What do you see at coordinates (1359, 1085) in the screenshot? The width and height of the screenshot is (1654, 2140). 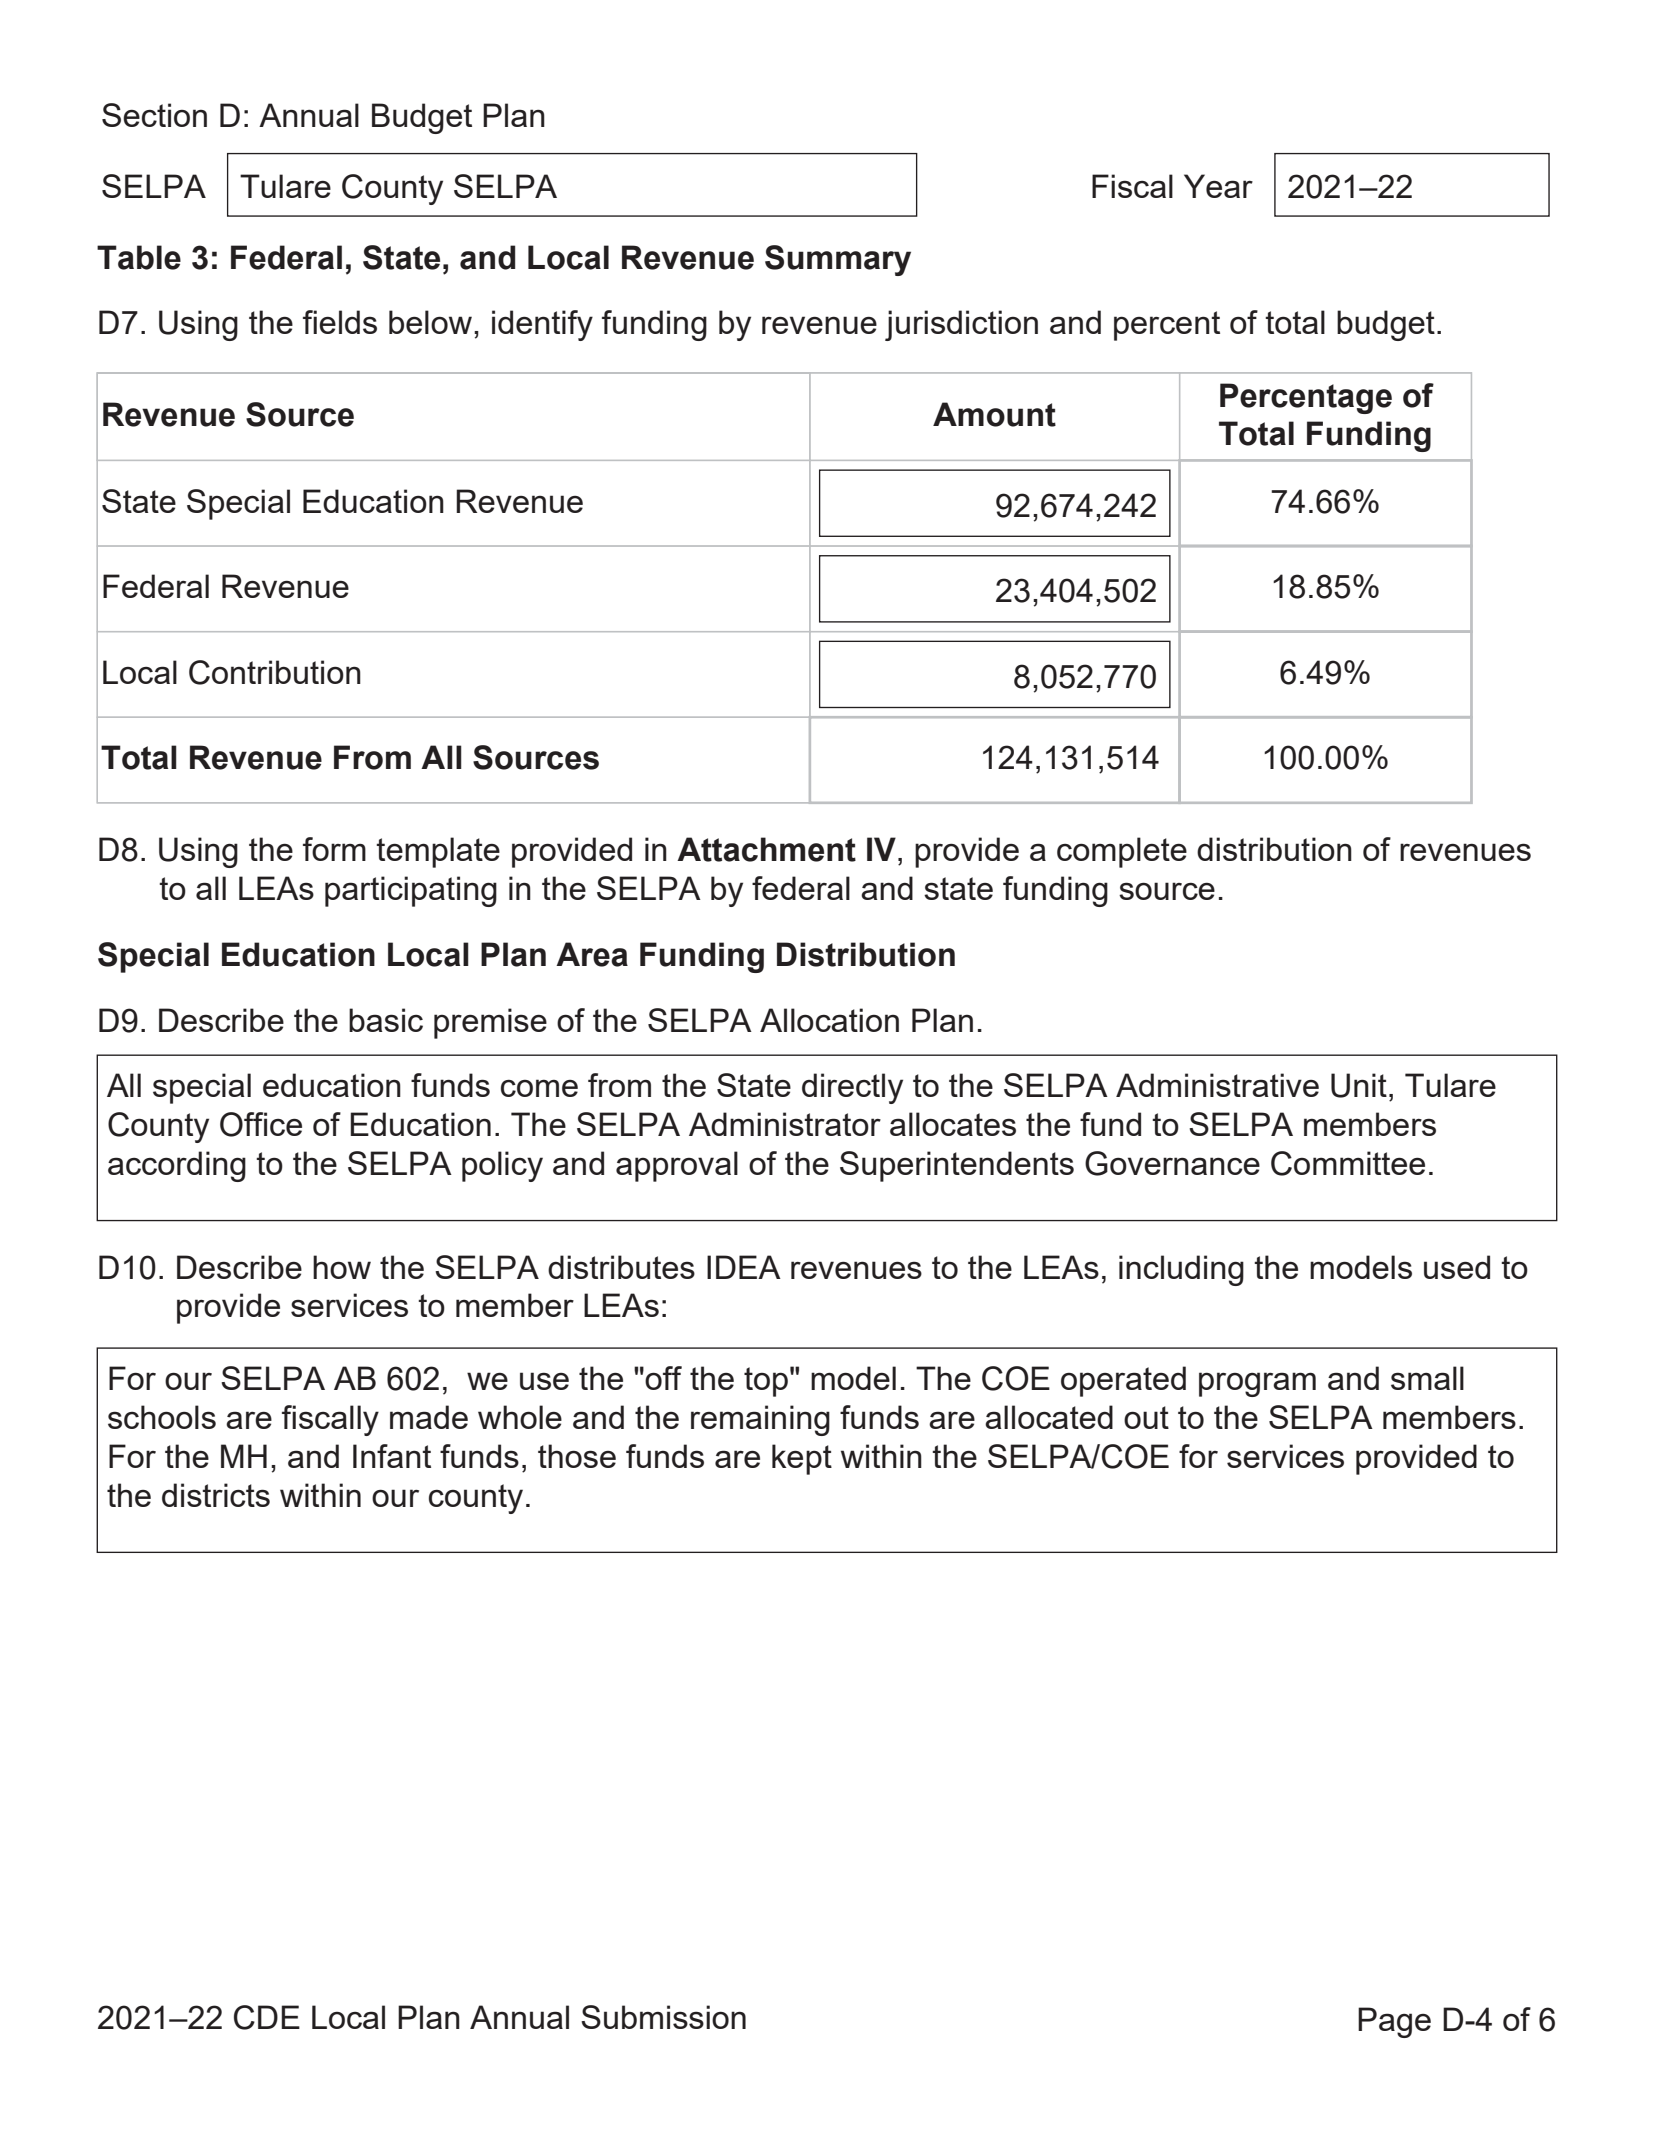 I see `Unit` at bounding box center [1359, 1085].
